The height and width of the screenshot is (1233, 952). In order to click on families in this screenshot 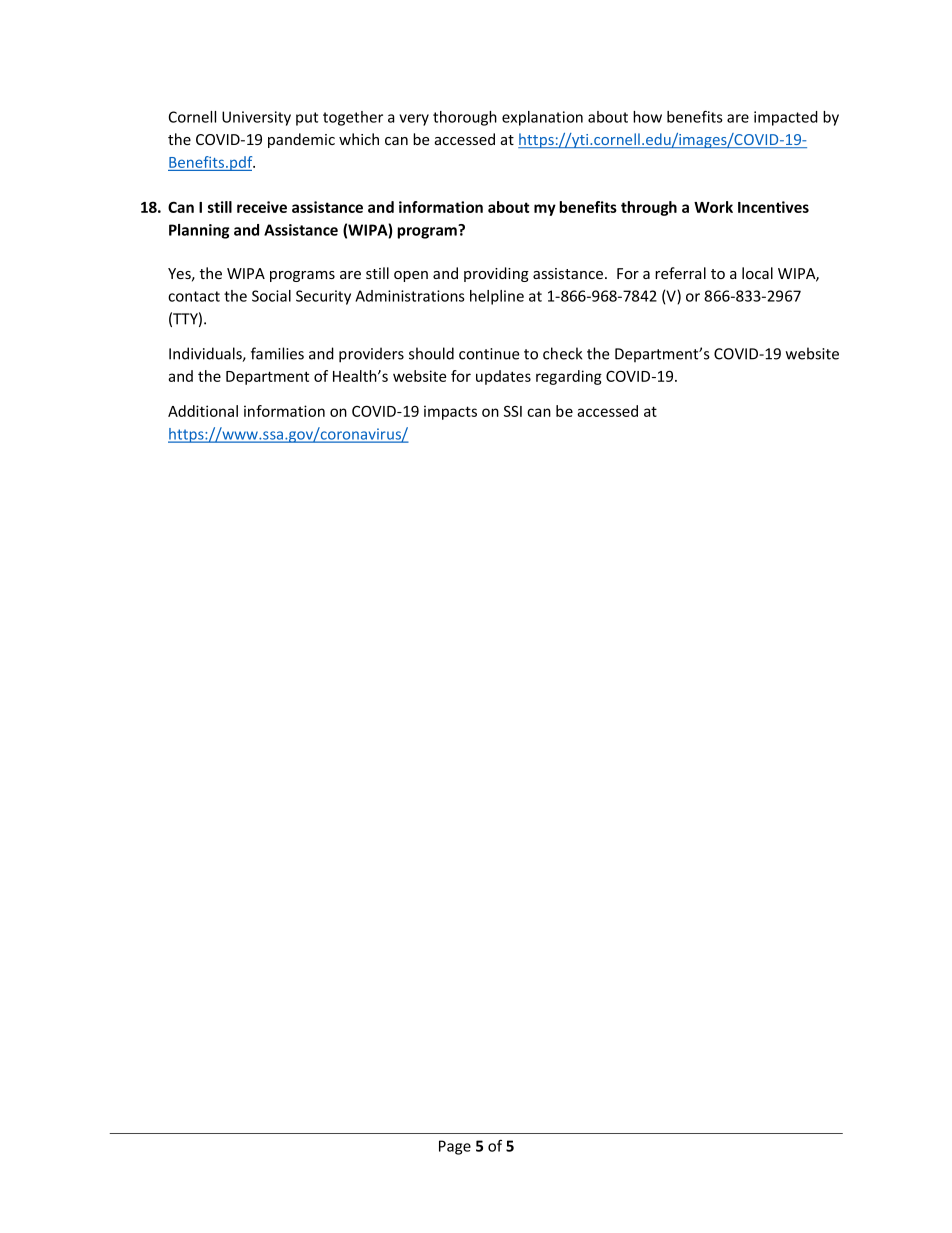, I will do `click(277, 353)`.
